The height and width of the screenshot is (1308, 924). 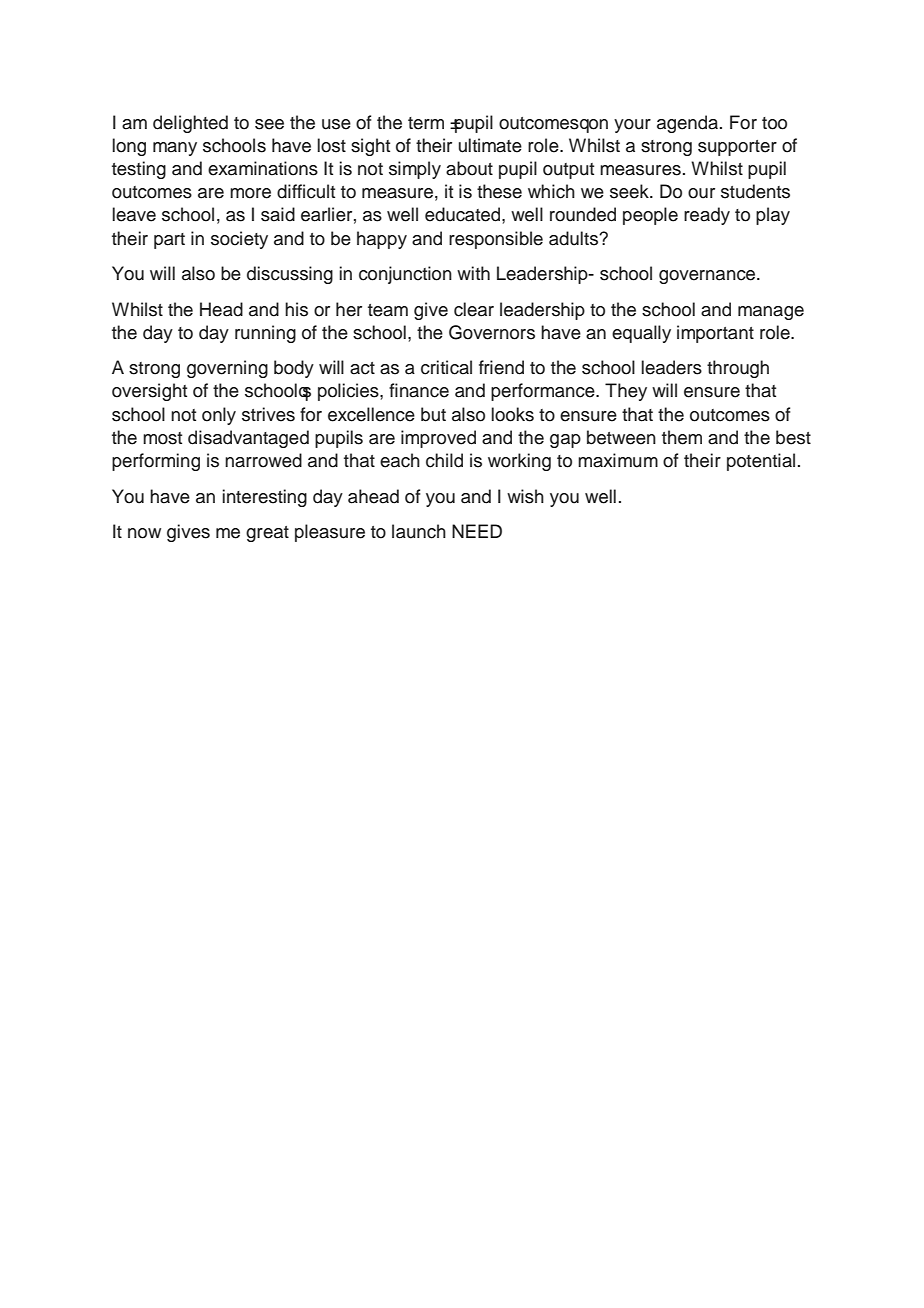 I want to click on important, so click(x=715, y=334).
